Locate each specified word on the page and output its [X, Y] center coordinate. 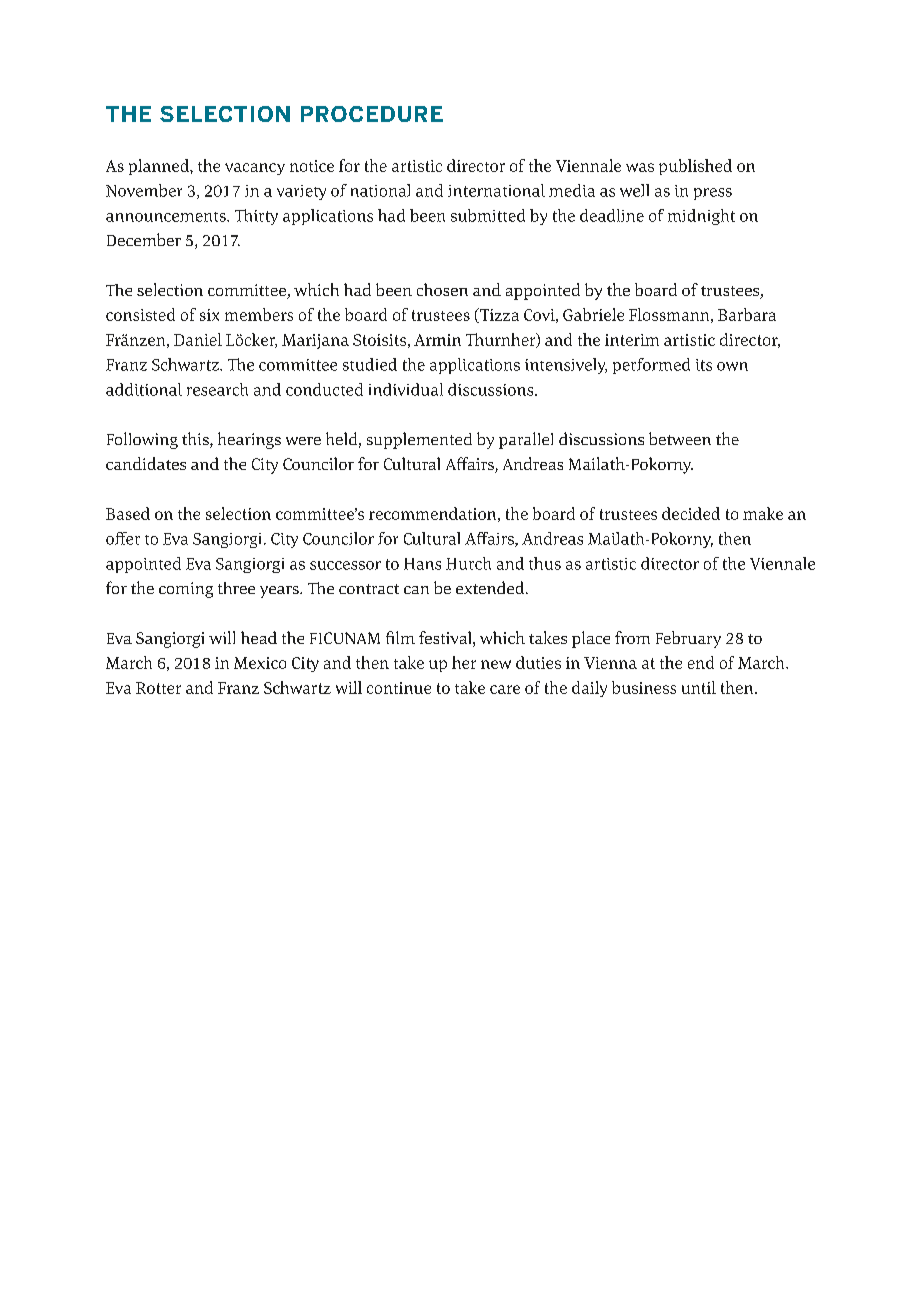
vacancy [255, 169]
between [680, 438]
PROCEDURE [372, 114]
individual [406, 389]
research [217, 389]
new [496, 664]
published [695, 167]
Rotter [158, 688]
